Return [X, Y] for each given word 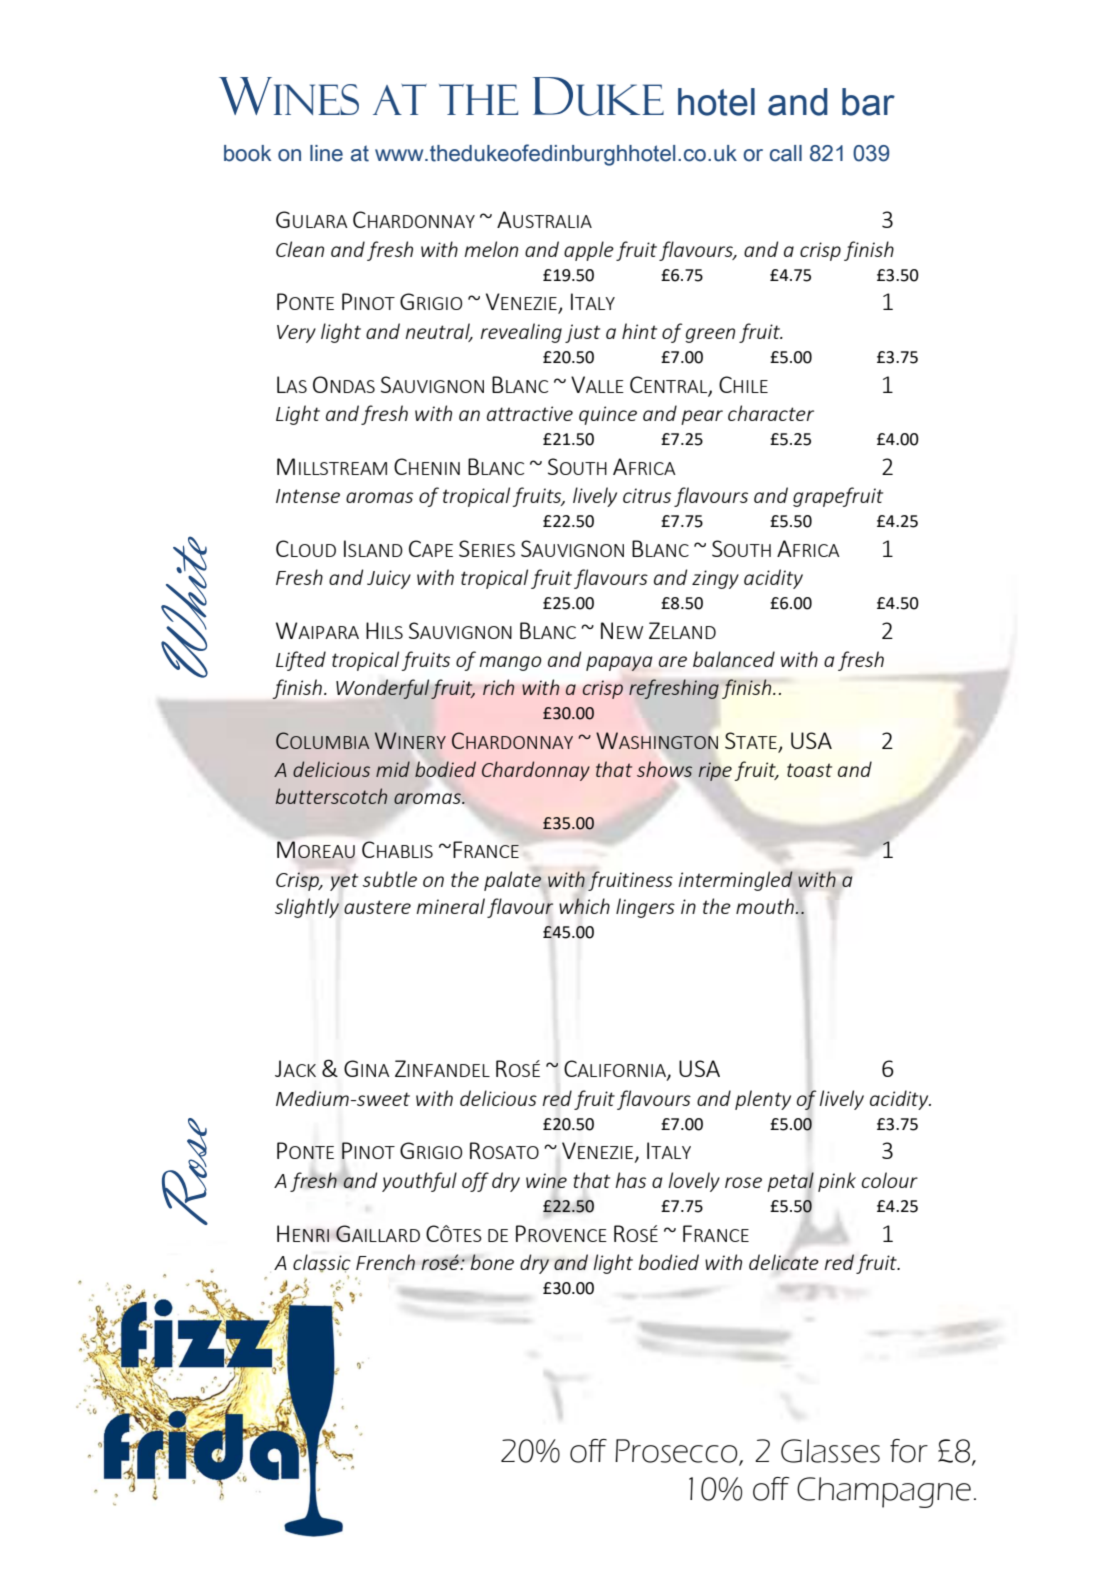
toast [809, 770]
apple [589, 251]
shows [664, 769]
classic [322, 1263]
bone [492, 1262]
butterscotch [331, 796]
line [326, 153]
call [786, 153]
